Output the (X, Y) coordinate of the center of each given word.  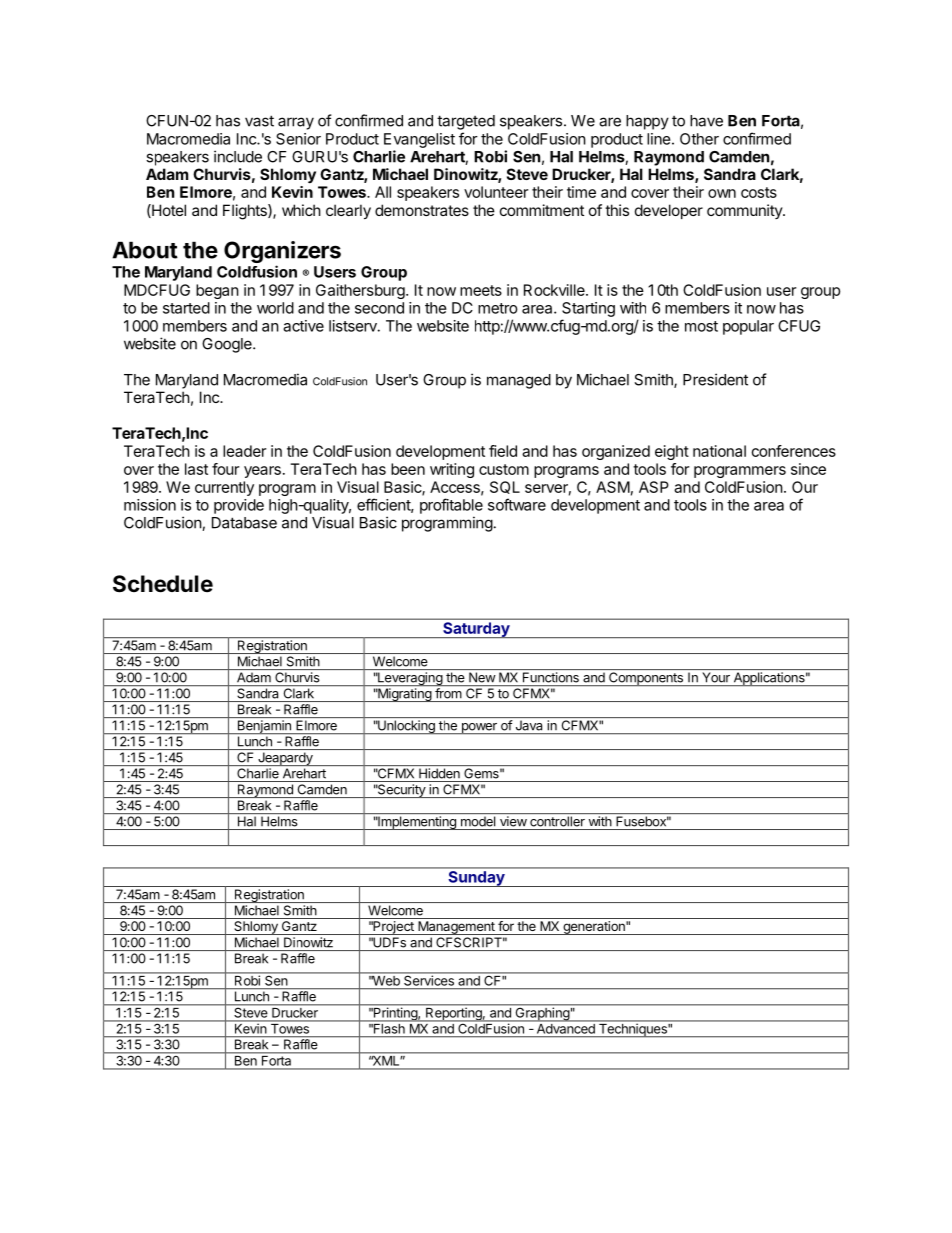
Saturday (476, 630)
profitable (451, 506)
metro (498, 308)
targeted (466, 122)
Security (401, 791)
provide (239, 506)
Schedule (163, 584)
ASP (654, 487)
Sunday (476, 879)
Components (646, 679)
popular (748, 327)
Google (228, 345)
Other (699, 139)
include (238, 156)
